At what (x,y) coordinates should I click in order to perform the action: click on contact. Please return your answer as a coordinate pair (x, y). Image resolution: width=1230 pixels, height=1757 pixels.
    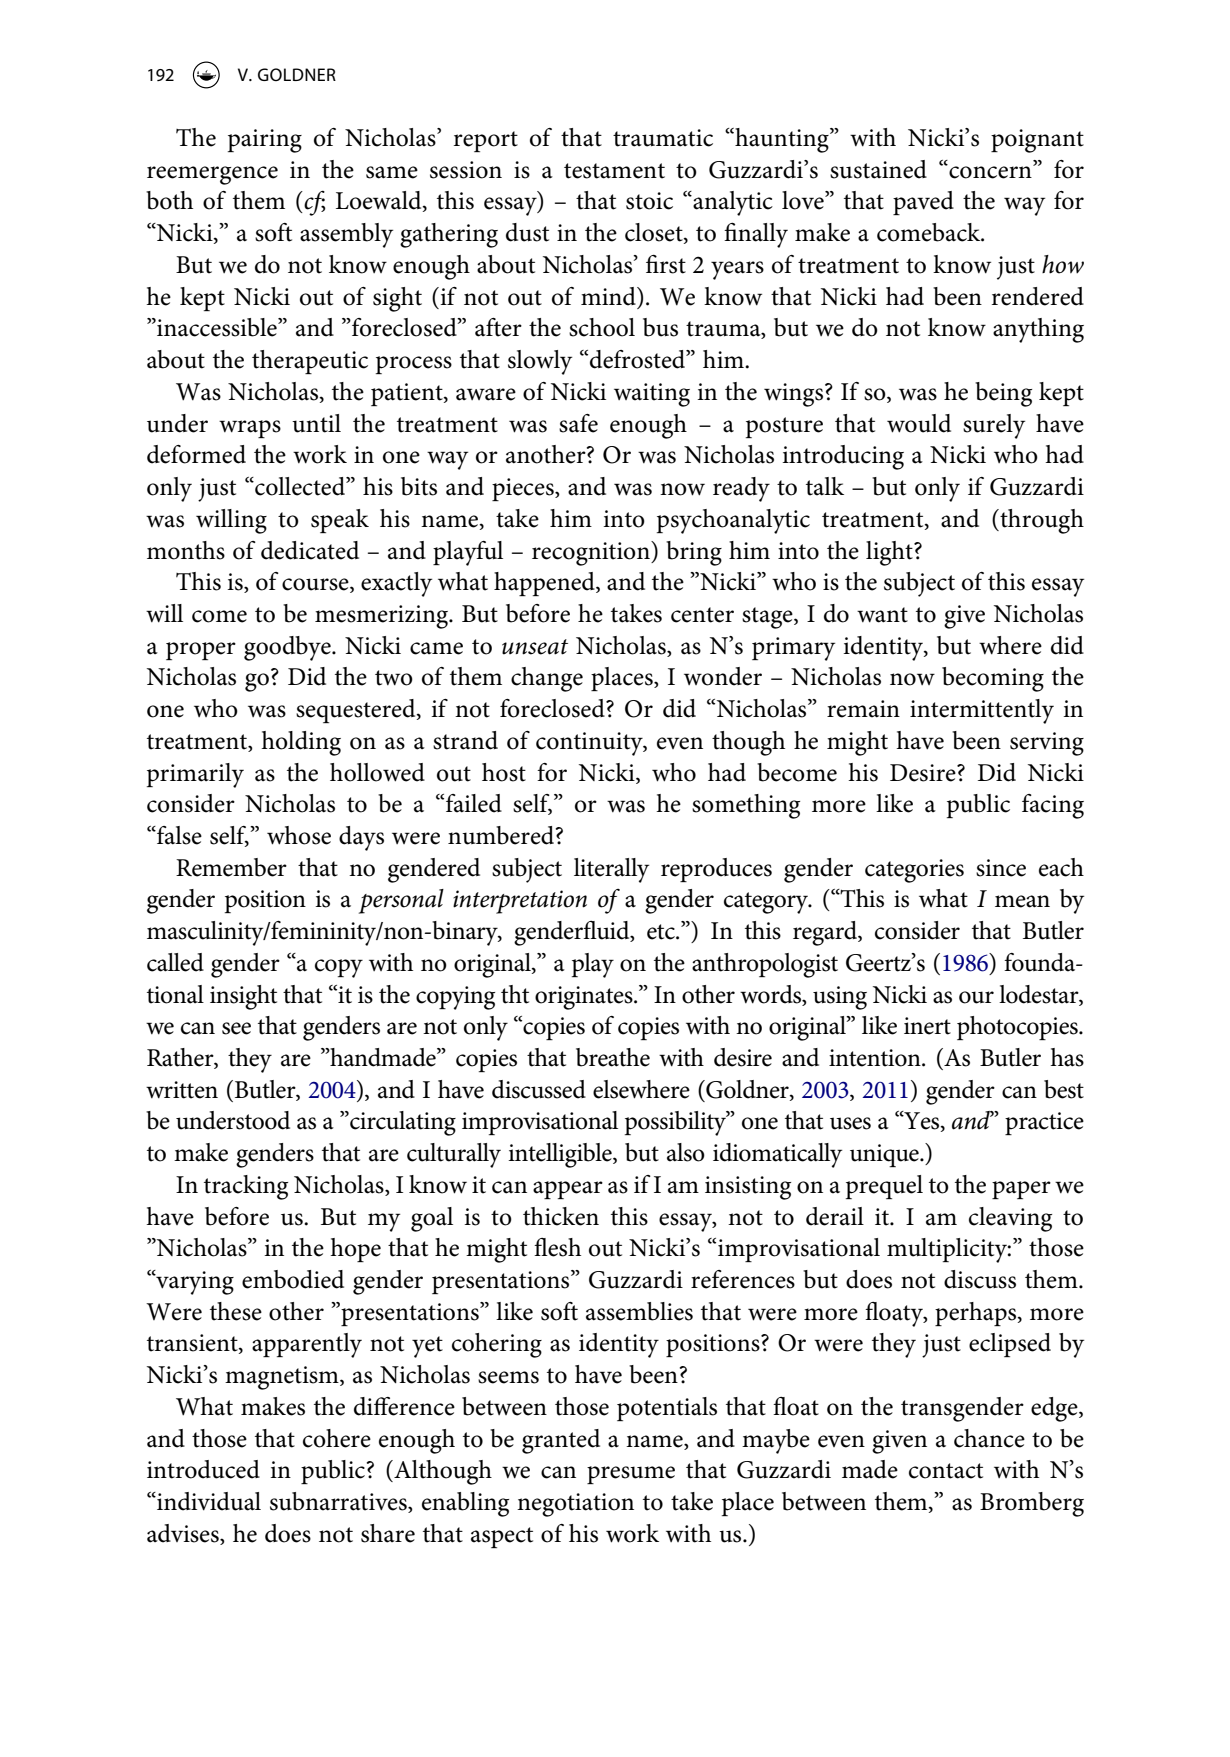
    Looking at the image, I should click on (946, 1471).
